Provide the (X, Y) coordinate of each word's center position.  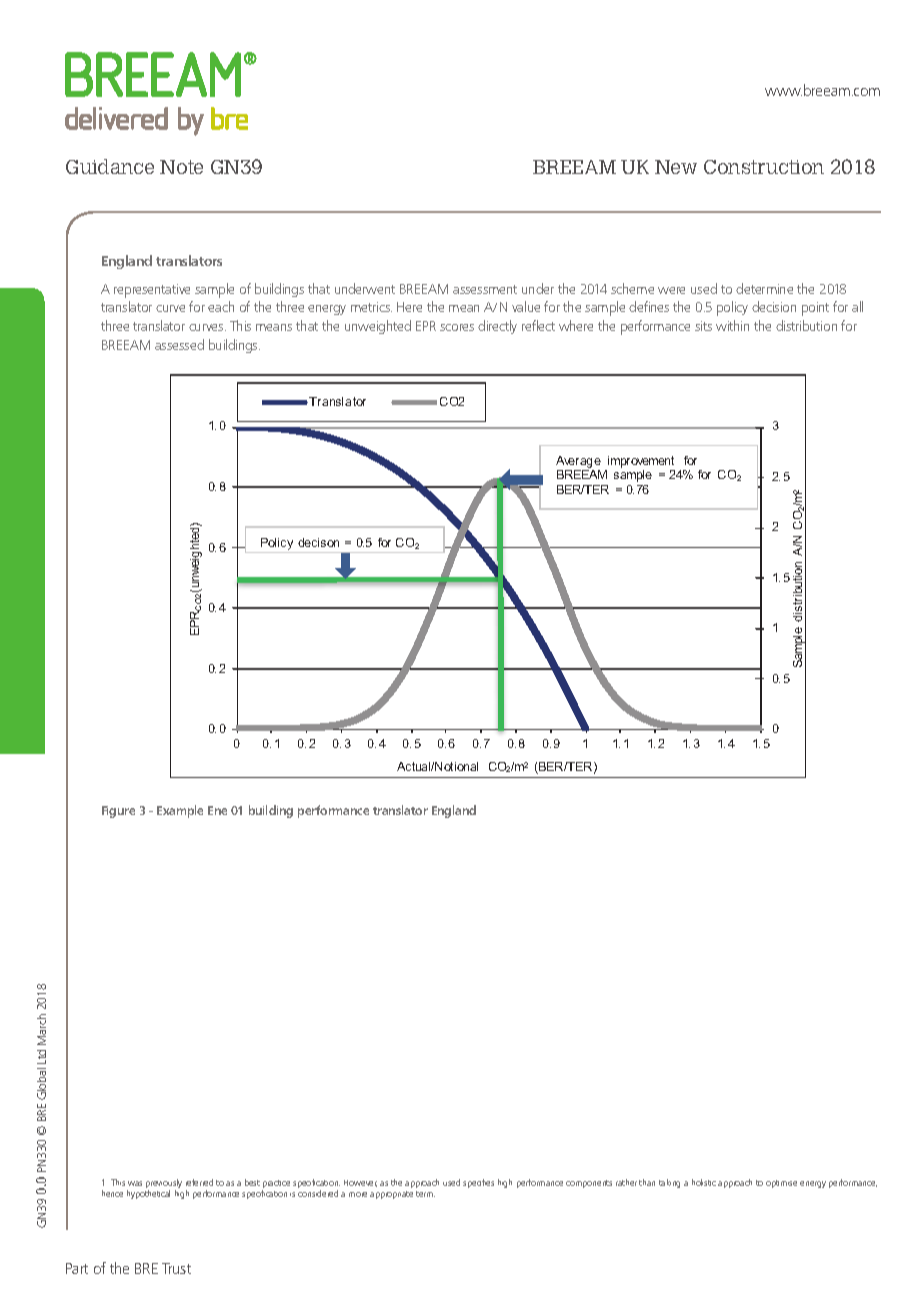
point (815, 309)
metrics (371, 307)
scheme (632, 288)
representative (152, 291)
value (526, 306)
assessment (485, 289)
